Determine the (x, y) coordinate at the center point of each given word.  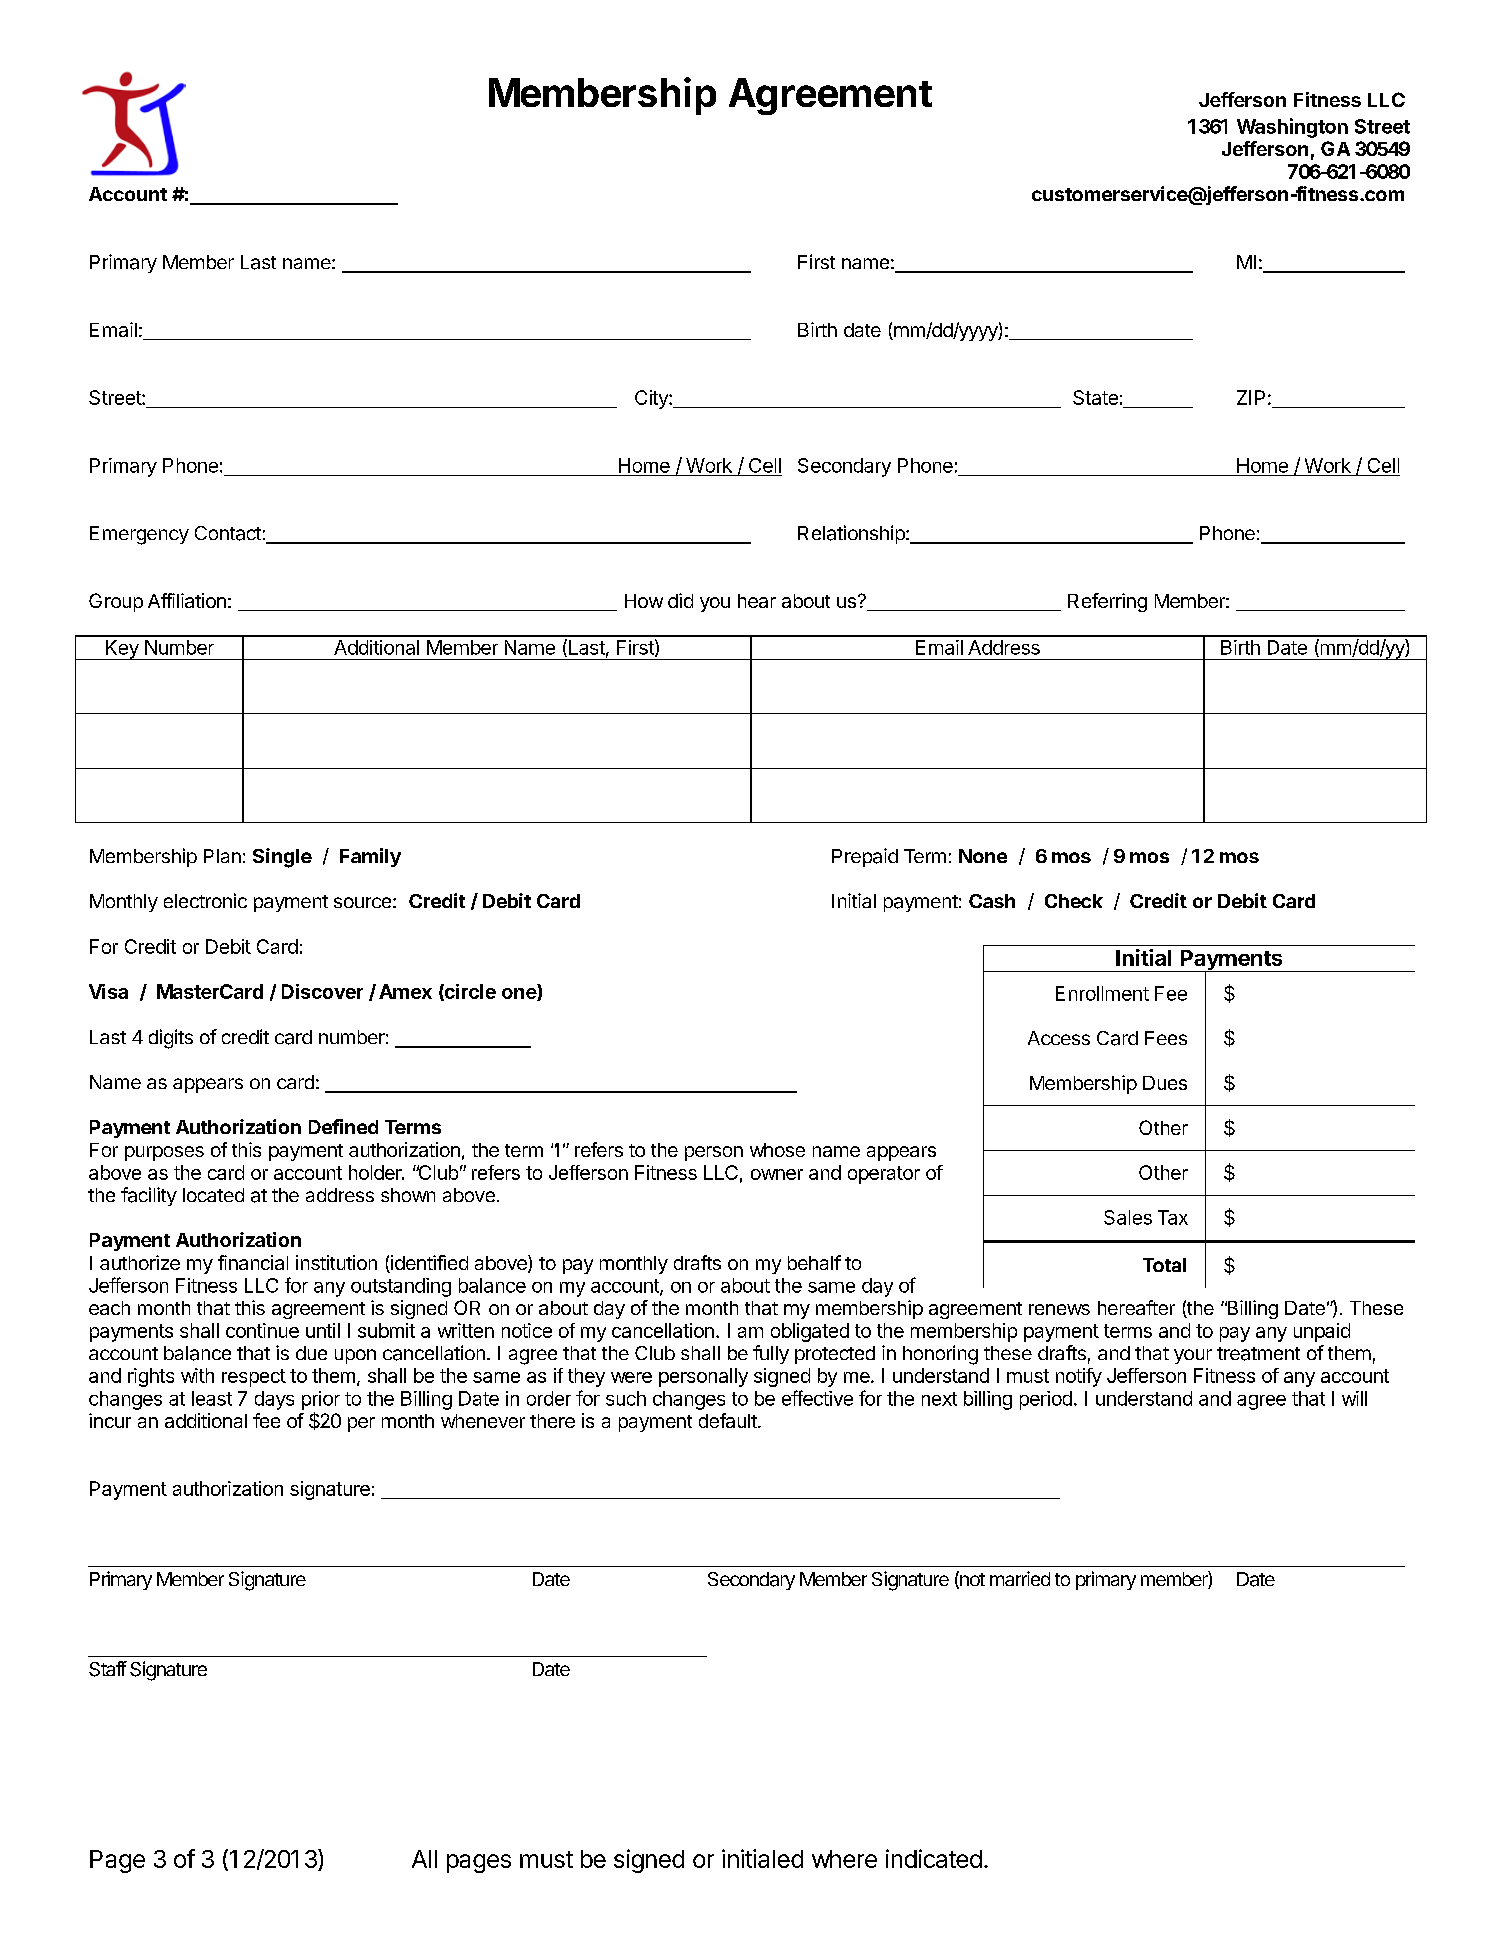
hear (757, 601)
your (1193, 1356)
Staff (108, 1669)
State (1095, 397)
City (652, 399)
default (728, 1420)
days (274, 1400)
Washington (1292, 128)
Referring (1107, 602)
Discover (322, 991)
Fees (1166, 1038)
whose (777, 1150)
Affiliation (187, 600)
